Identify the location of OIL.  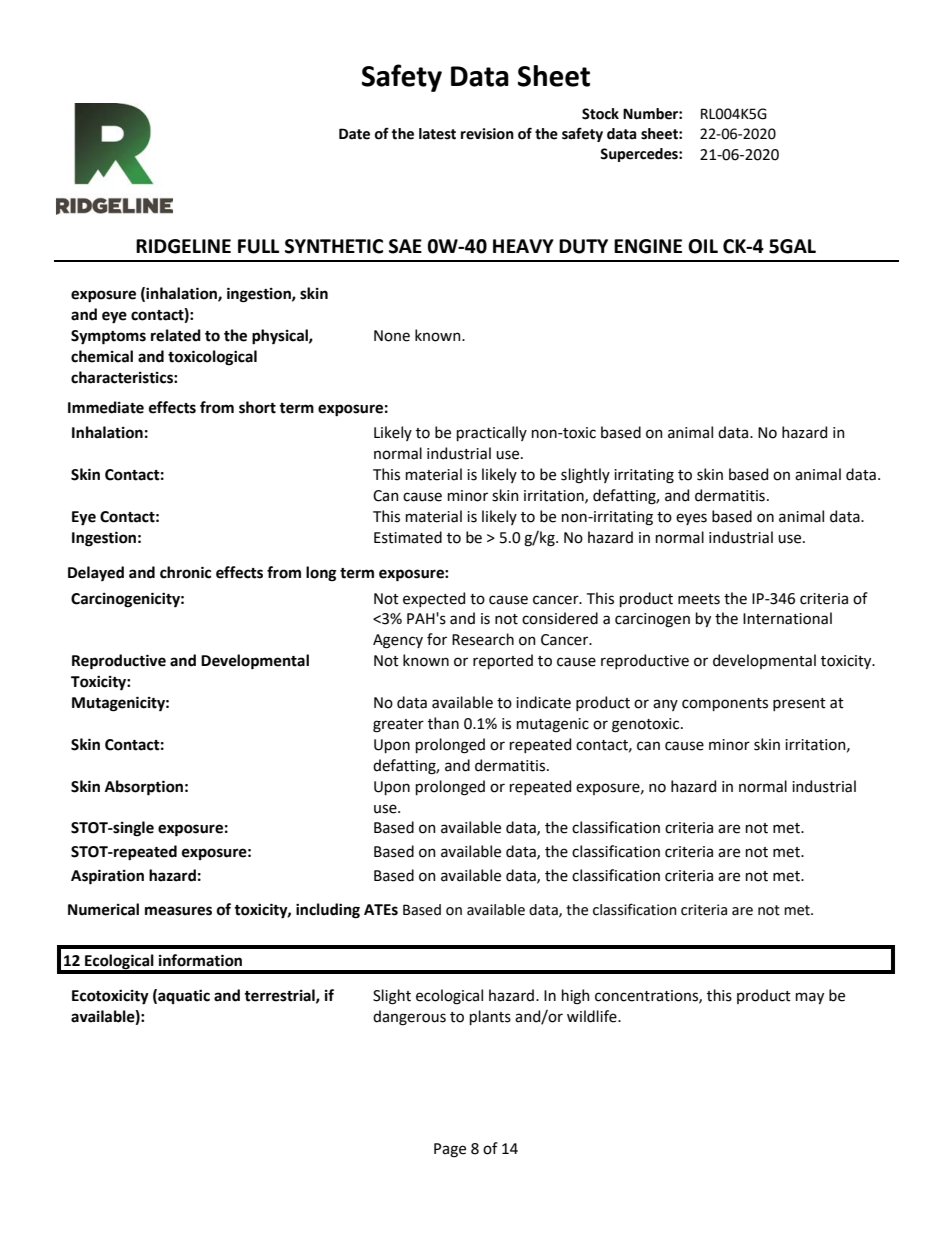
(703, 246).
